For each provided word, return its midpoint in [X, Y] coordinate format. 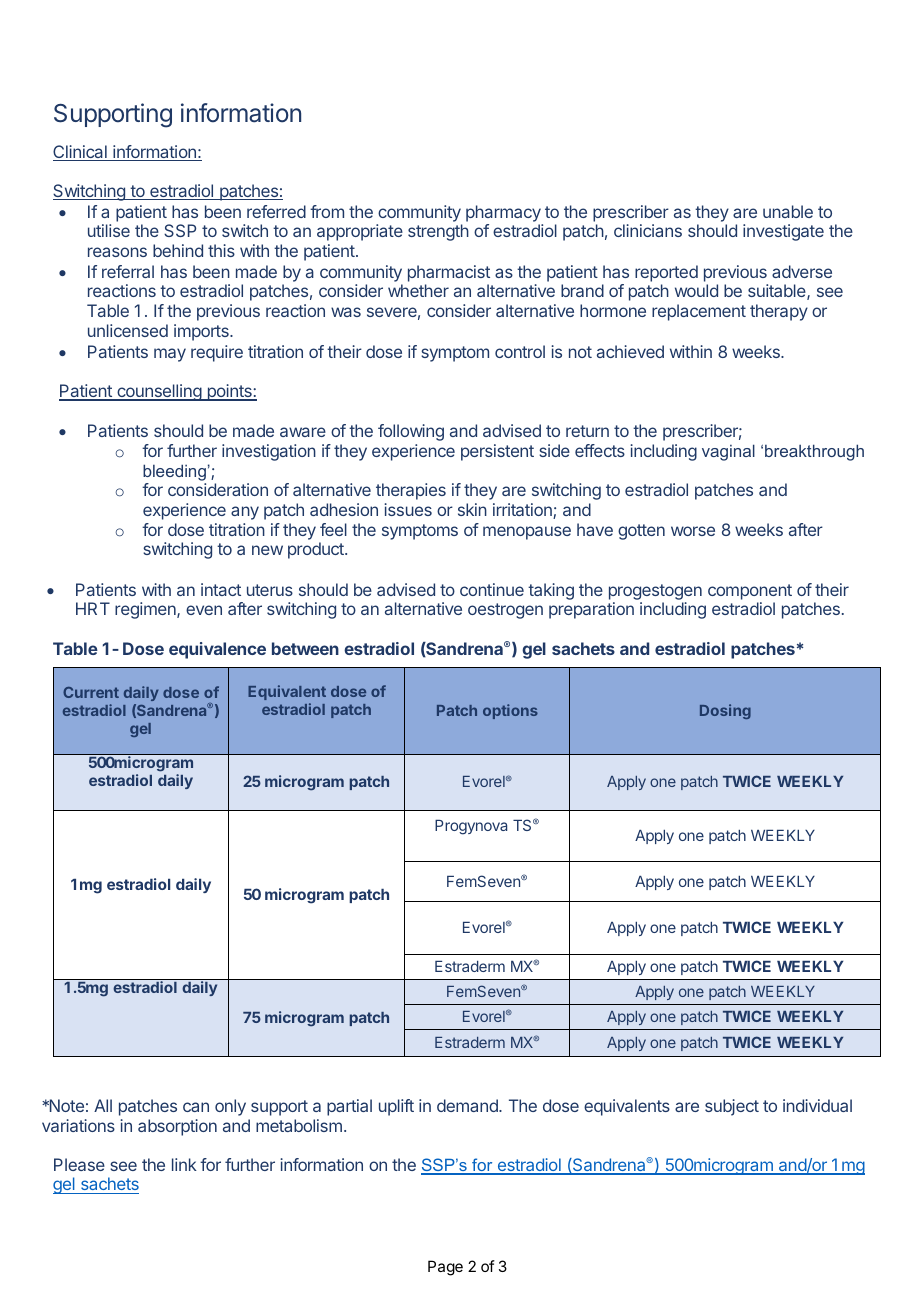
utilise [109, 230]
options [510, 711]
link [184, 1164]
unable [788, 211]
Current [91, 692]
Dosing [725, 711]
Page [445, 1268]
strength [438, 232]
